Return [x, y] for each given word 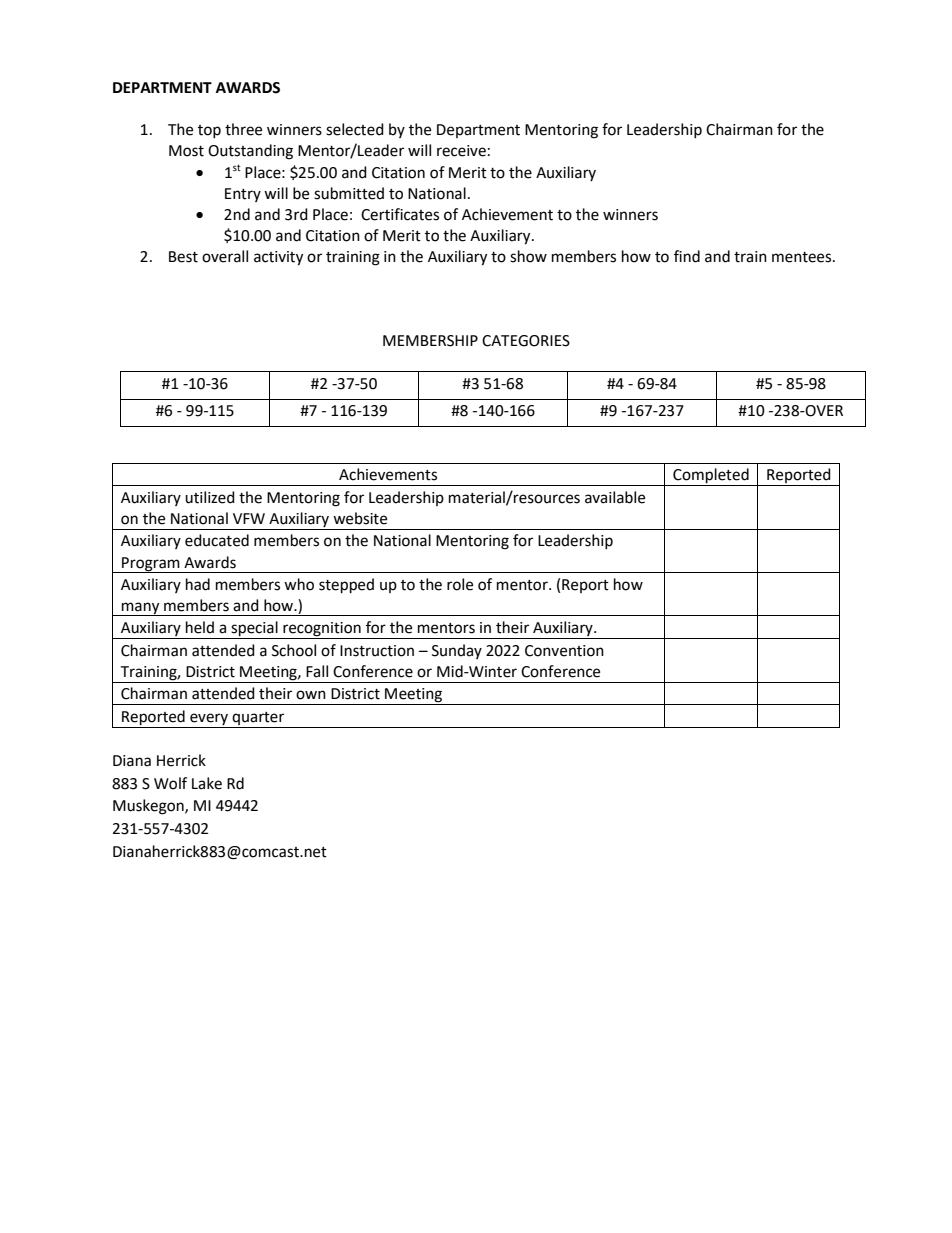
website [360, 518]
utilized [210, 497]
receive [461, 151]
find [687, 256]
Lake [207, 783]
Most [186, 151]
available [615, 497]
